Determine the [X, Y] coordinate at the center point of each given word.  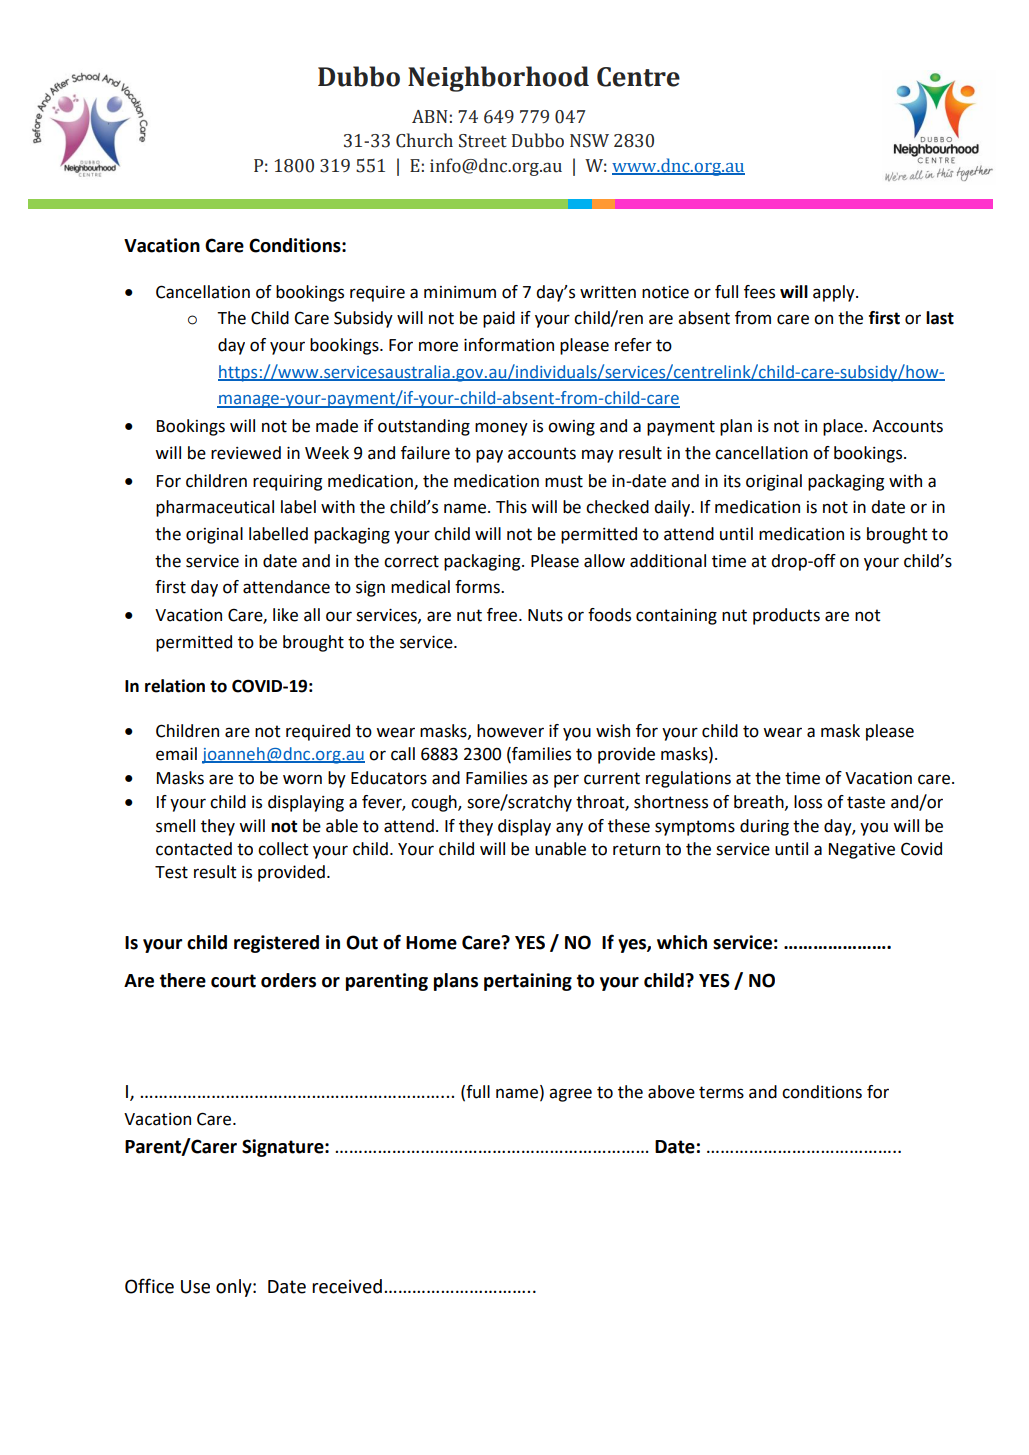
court [233, 981]
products [786, 616]
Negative [862, 851]
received [347, 1286]
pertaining [528, 982]
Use [195, 1287]
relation [175, 686]
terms [721, 1092]
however [510, 731]
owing [571, 428]
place [844, 427]
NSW [589, 141]
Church [424, 140]
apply [835, 293]
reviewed [246, 453]
